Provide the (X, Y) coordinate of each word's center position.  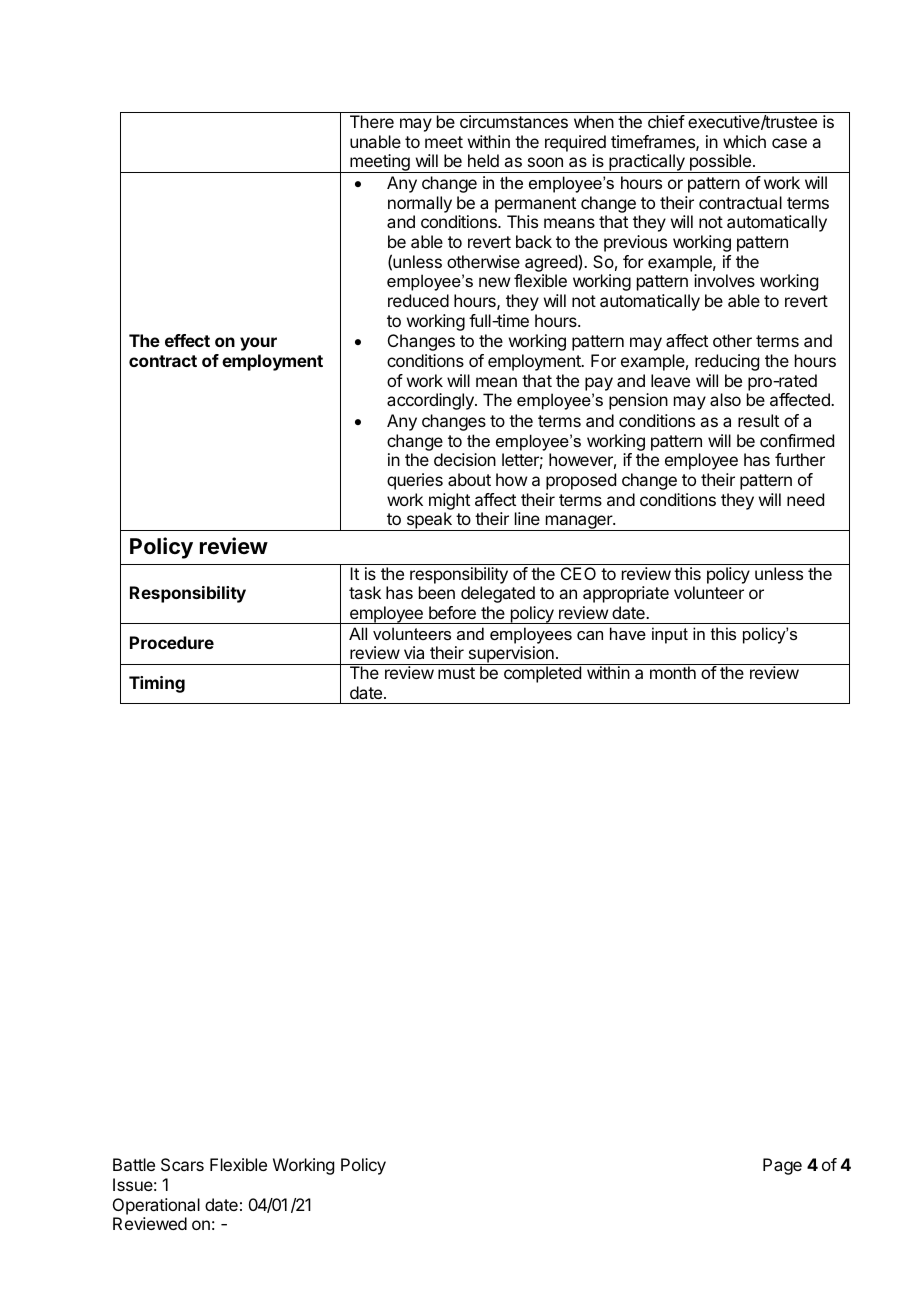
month (673, 672)
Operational (156, 1206)
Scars (182, 1164)
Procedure (172, 642)
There (372, 121)
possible (720, 163)
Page (782, 1166)
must (456, 673)
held (483, 160)
